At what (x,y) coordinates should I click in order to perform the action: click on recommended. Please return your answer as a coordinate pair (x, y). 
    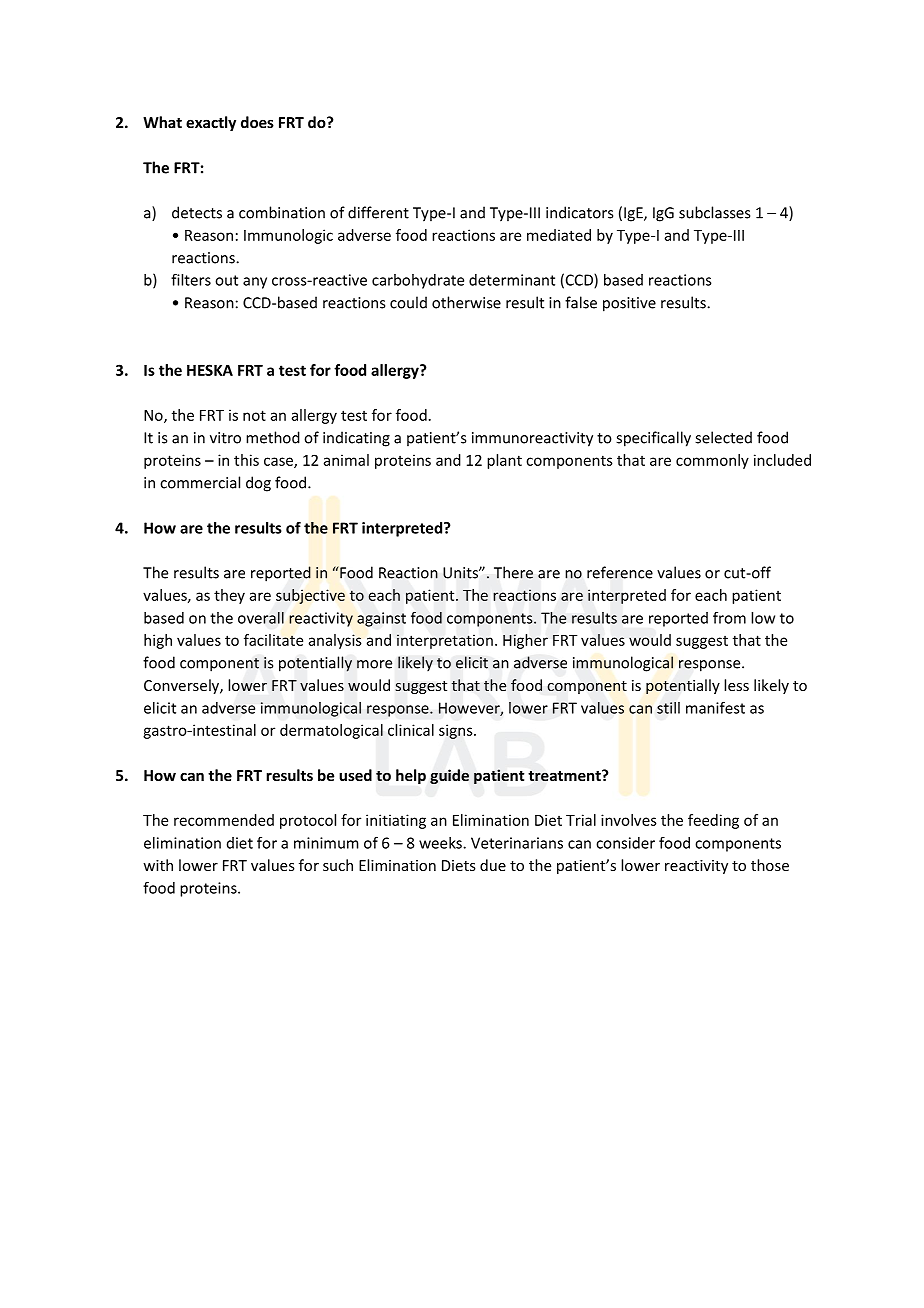
    Looking at the image, I should click on (224, 820).
